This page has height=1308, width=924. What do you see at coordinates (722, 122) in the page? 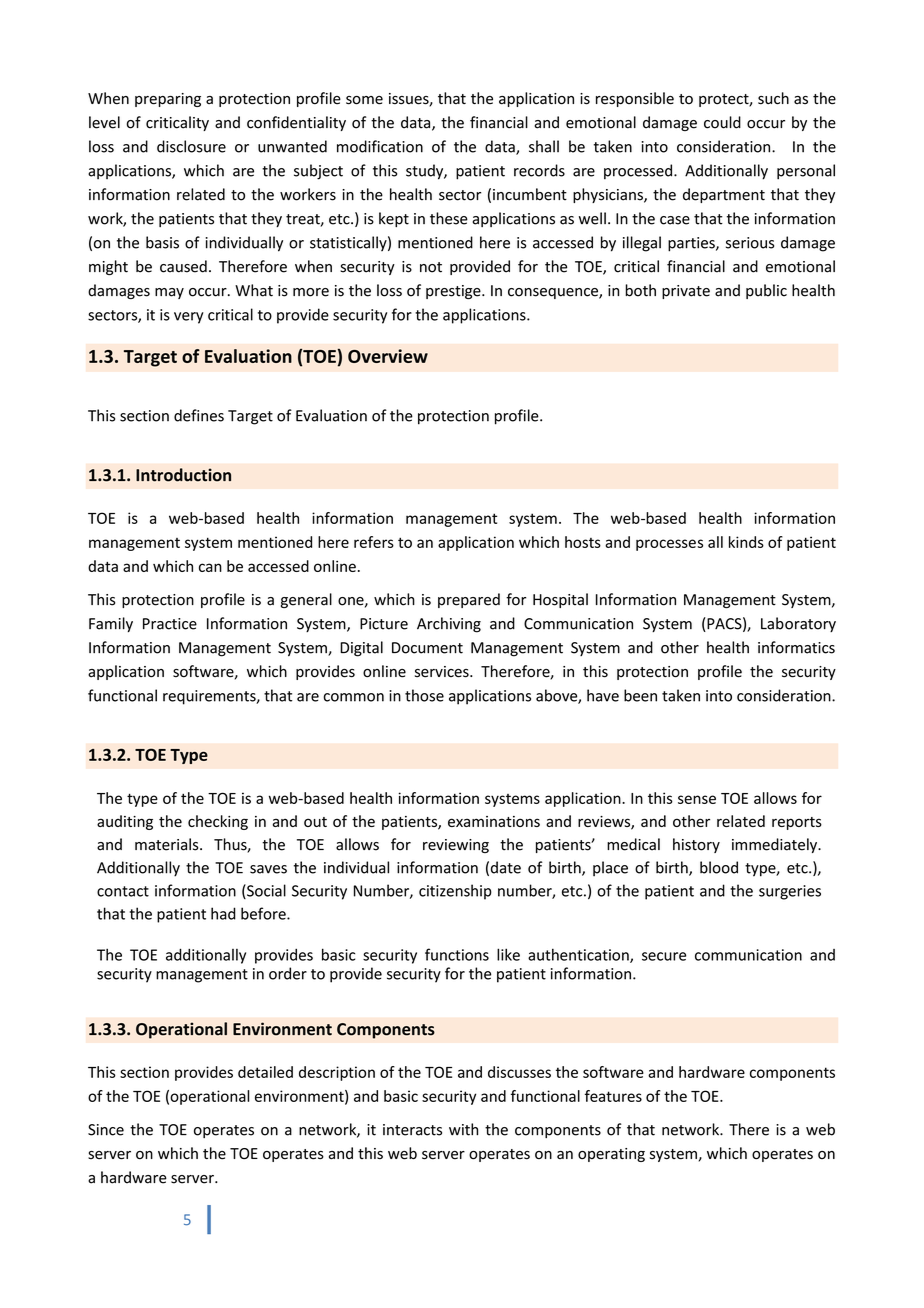
I see `could` at bounding box center [722, 122].
